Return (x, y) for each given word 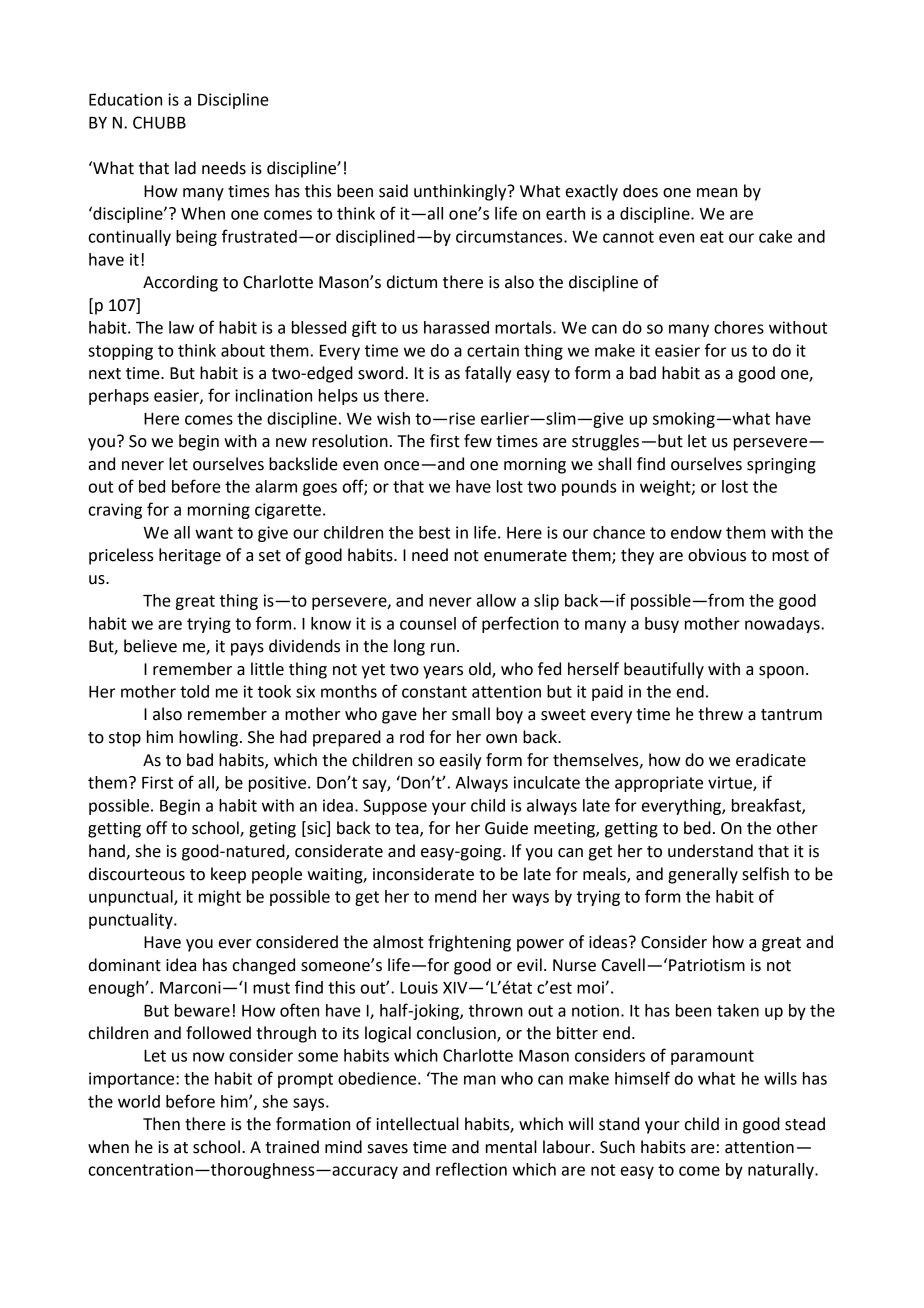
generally (703, 875)
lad (185, 168)
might (220, 898)
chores (739, 327)
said (393, 191)
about (243, 350)
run (443, 648)
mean (717, 193)
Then (161, 1124)
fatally (488, 374)
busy (662, 625)
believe (150, 646)
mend (455, 896)
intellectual (417, 1124)
